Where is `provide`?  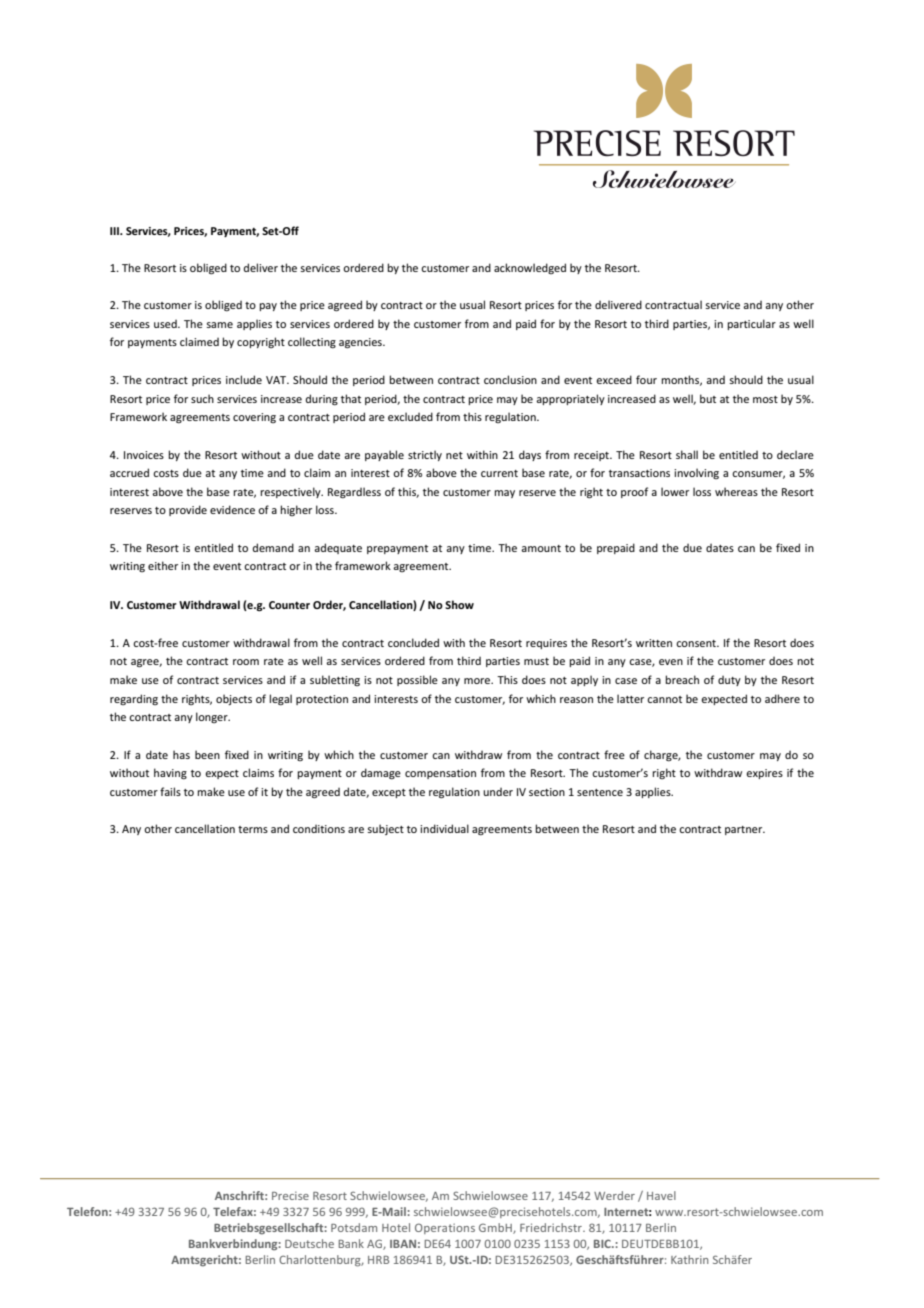 provide is located at coordinates (188, 510).
